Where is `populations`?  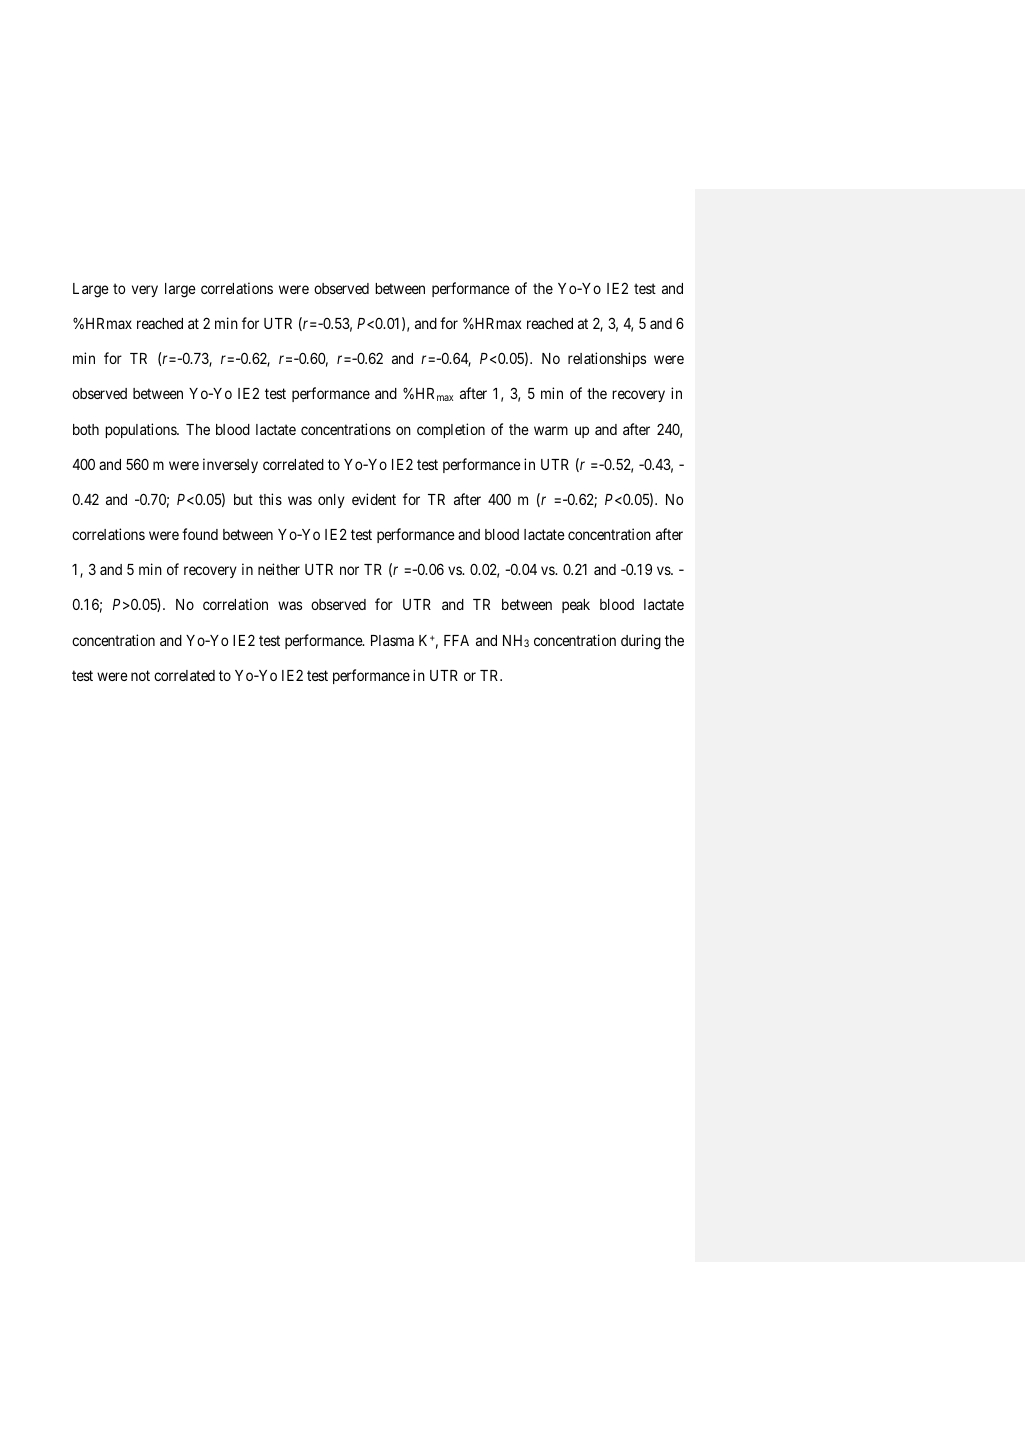 populations is located at coordinates (141, 430).
